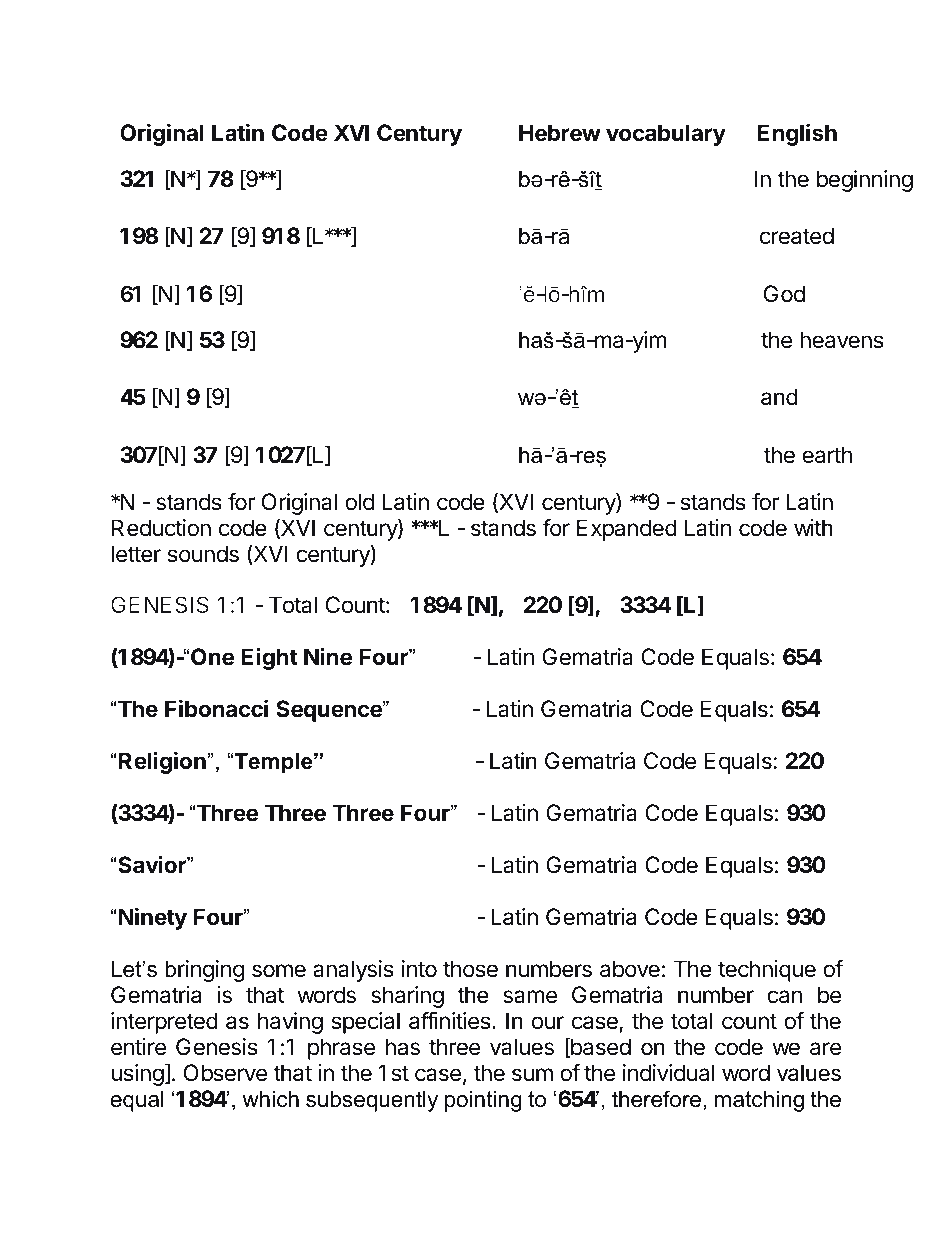 This image has width=952, height=1233. I want to click on Hebrew, so click(560, 133).
